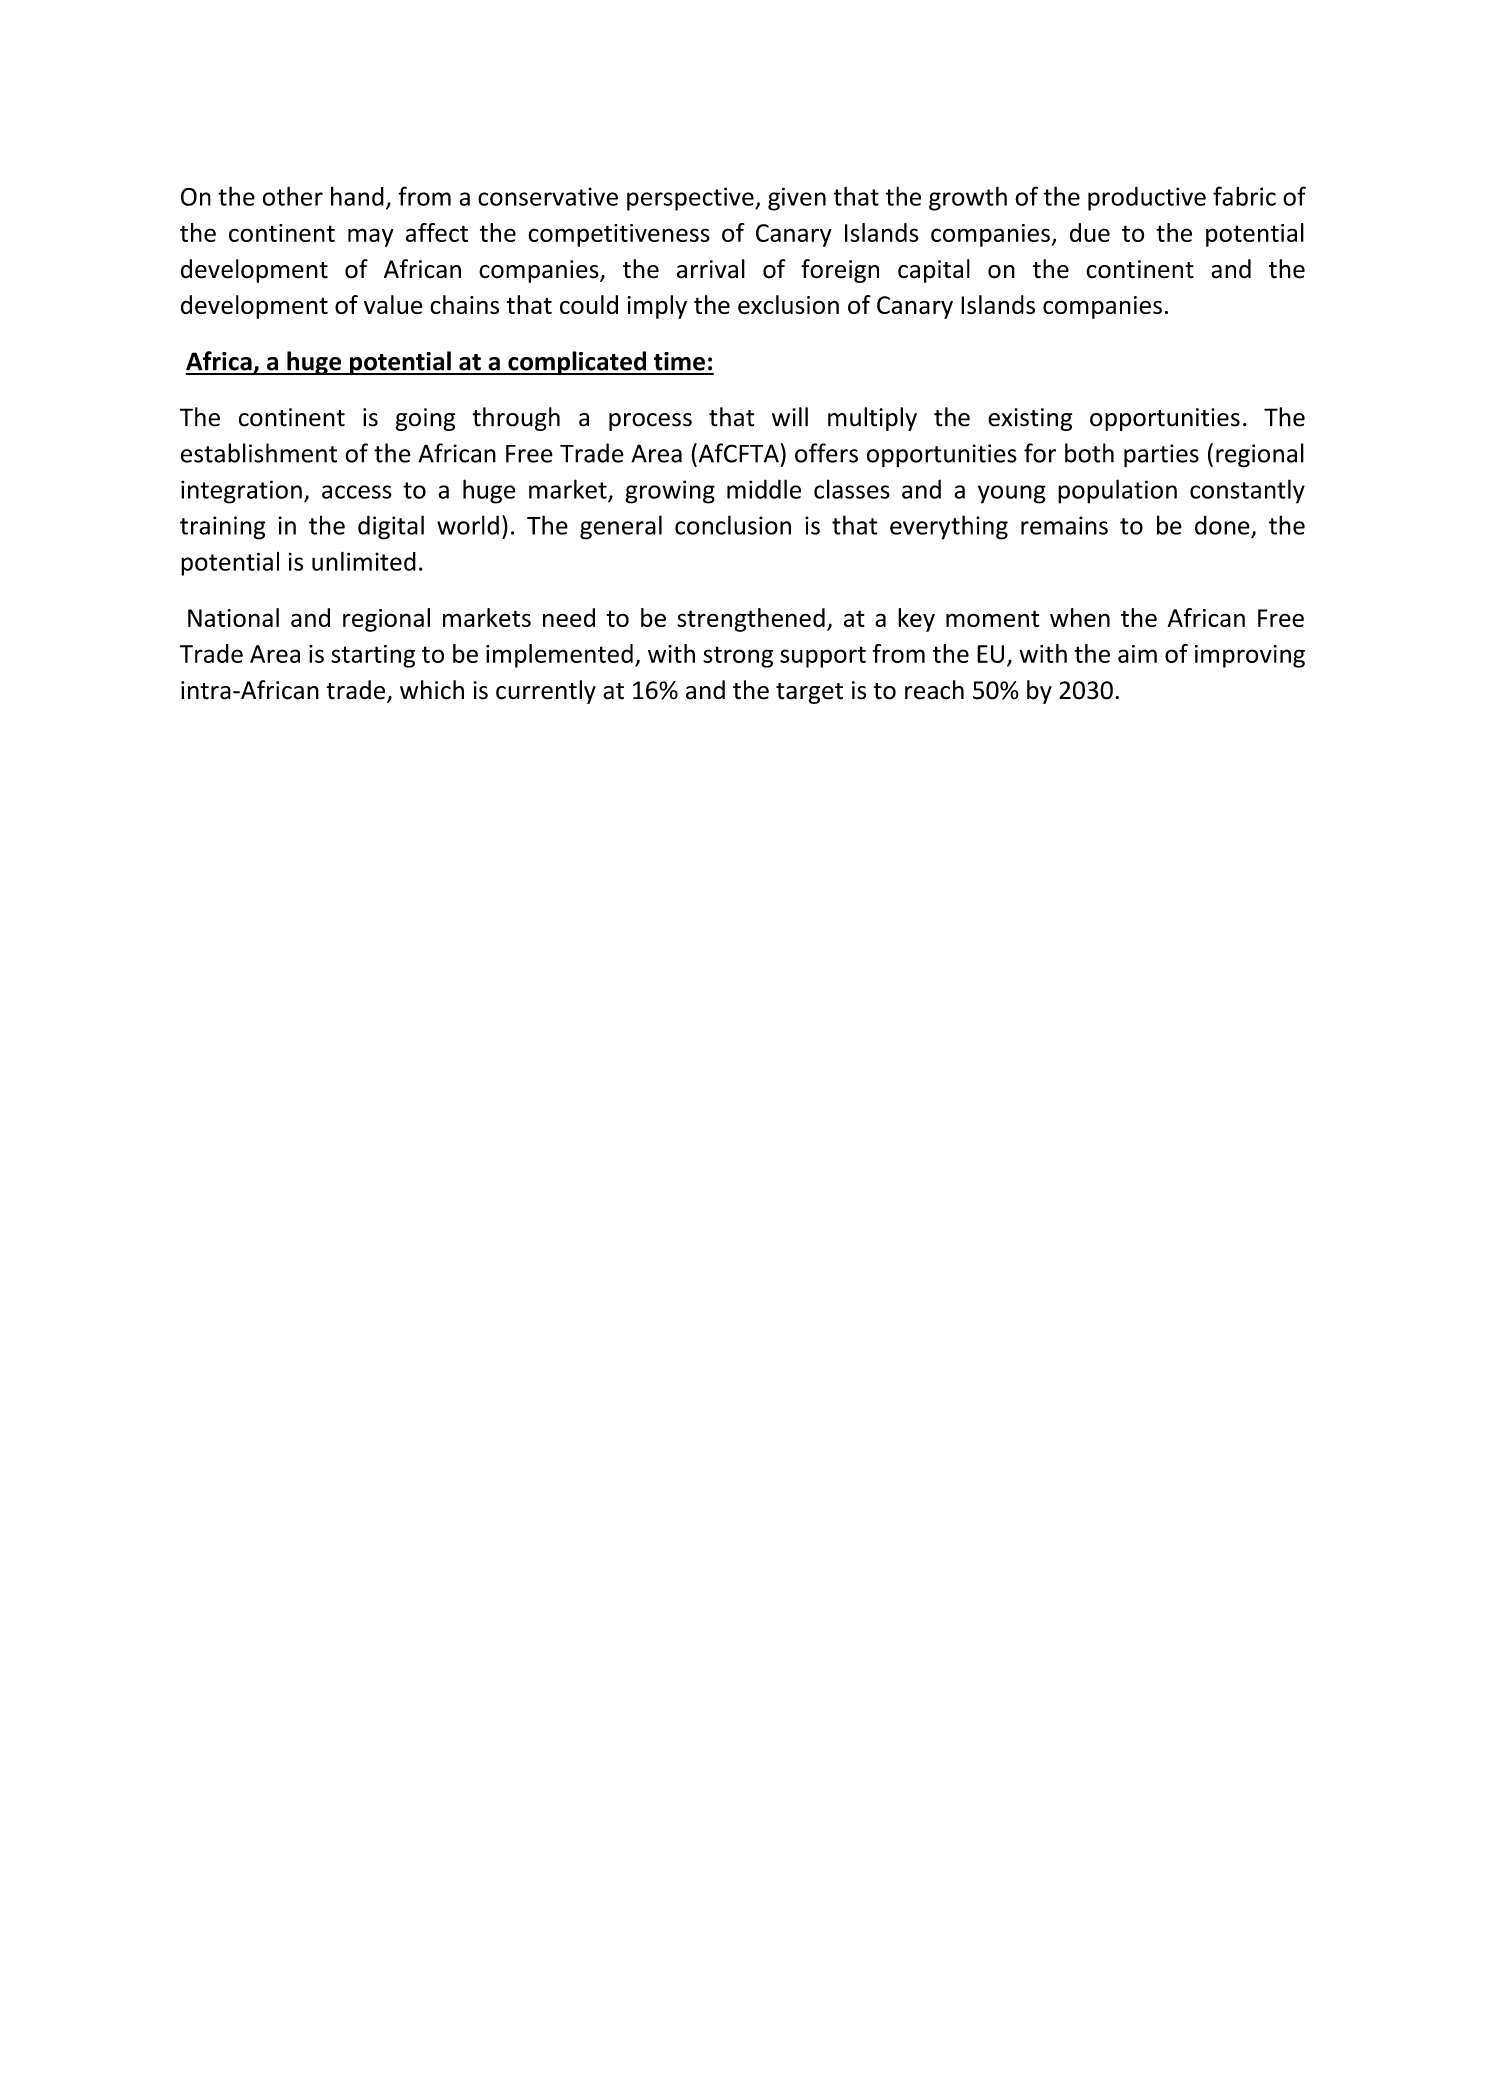 The image size is (1485, 2099). Describe the element at coordinates (357, 196) in the image. I see `hand` at that location.
